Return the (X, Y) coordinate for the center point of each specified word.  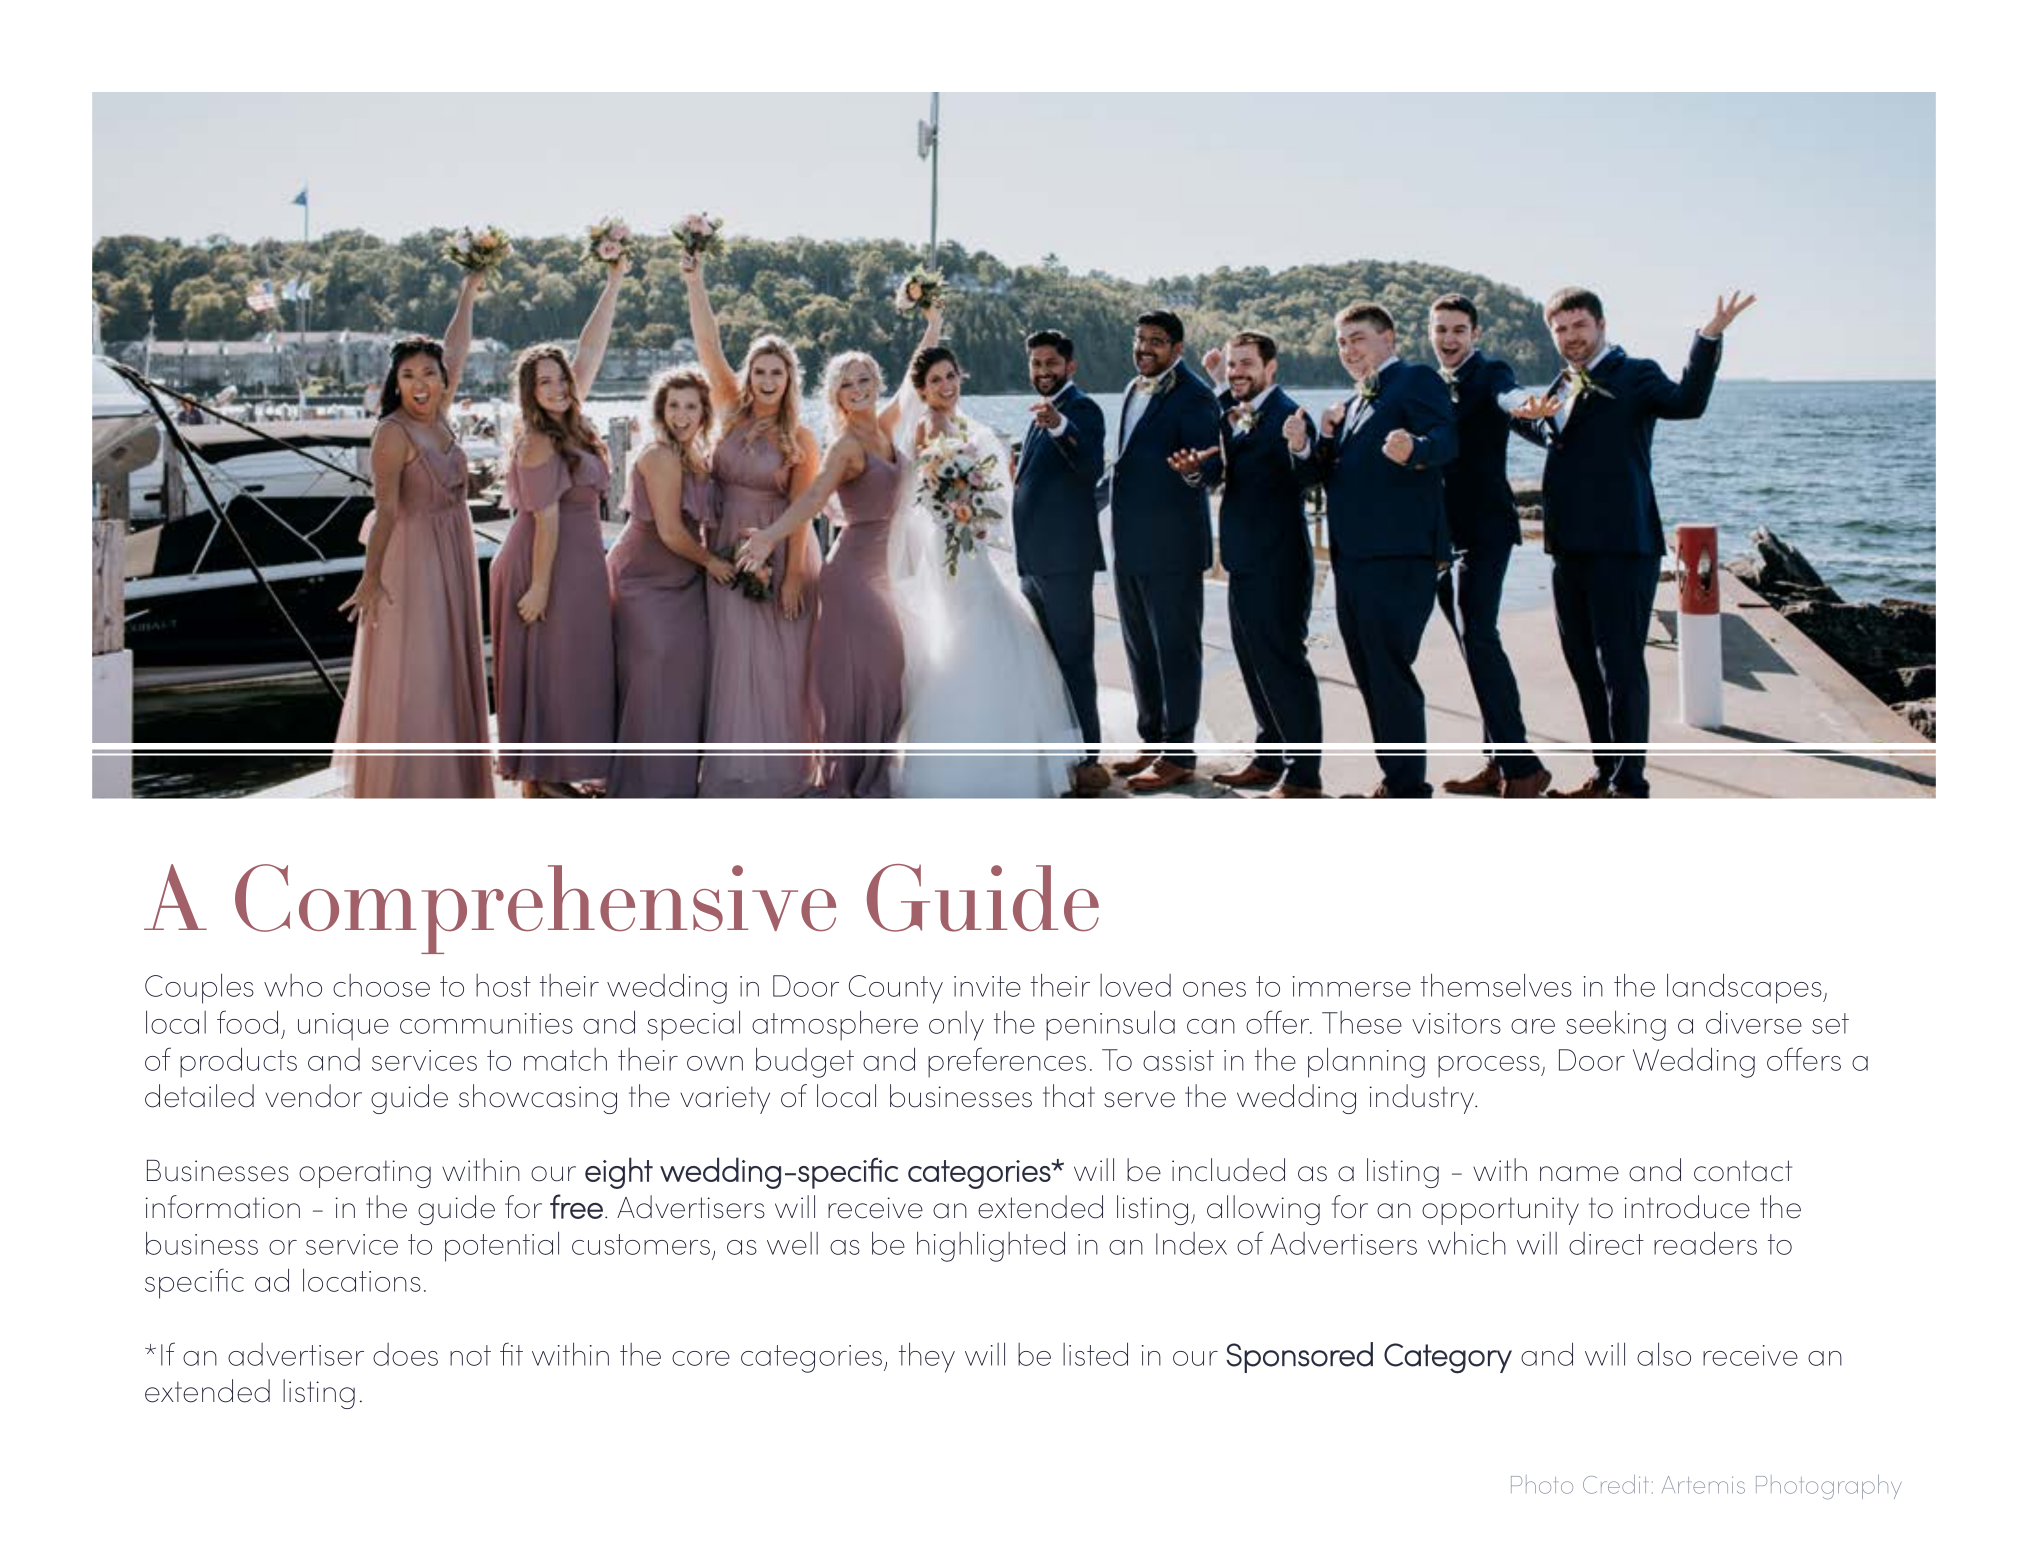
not (470, 1355)
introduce (1687, 1207)
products (238, 1062)
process (1490, 1067)
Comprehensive (535, 909)
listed (1095, 1354)
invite (987, 986)
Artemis (1703, 1485)
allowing (1263, 1210)
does (405, 1354)
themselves (1496, 985)
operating (365, 1174)
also (1664, 1354)
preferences (1007, 1062)
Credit (1615, 1484)
